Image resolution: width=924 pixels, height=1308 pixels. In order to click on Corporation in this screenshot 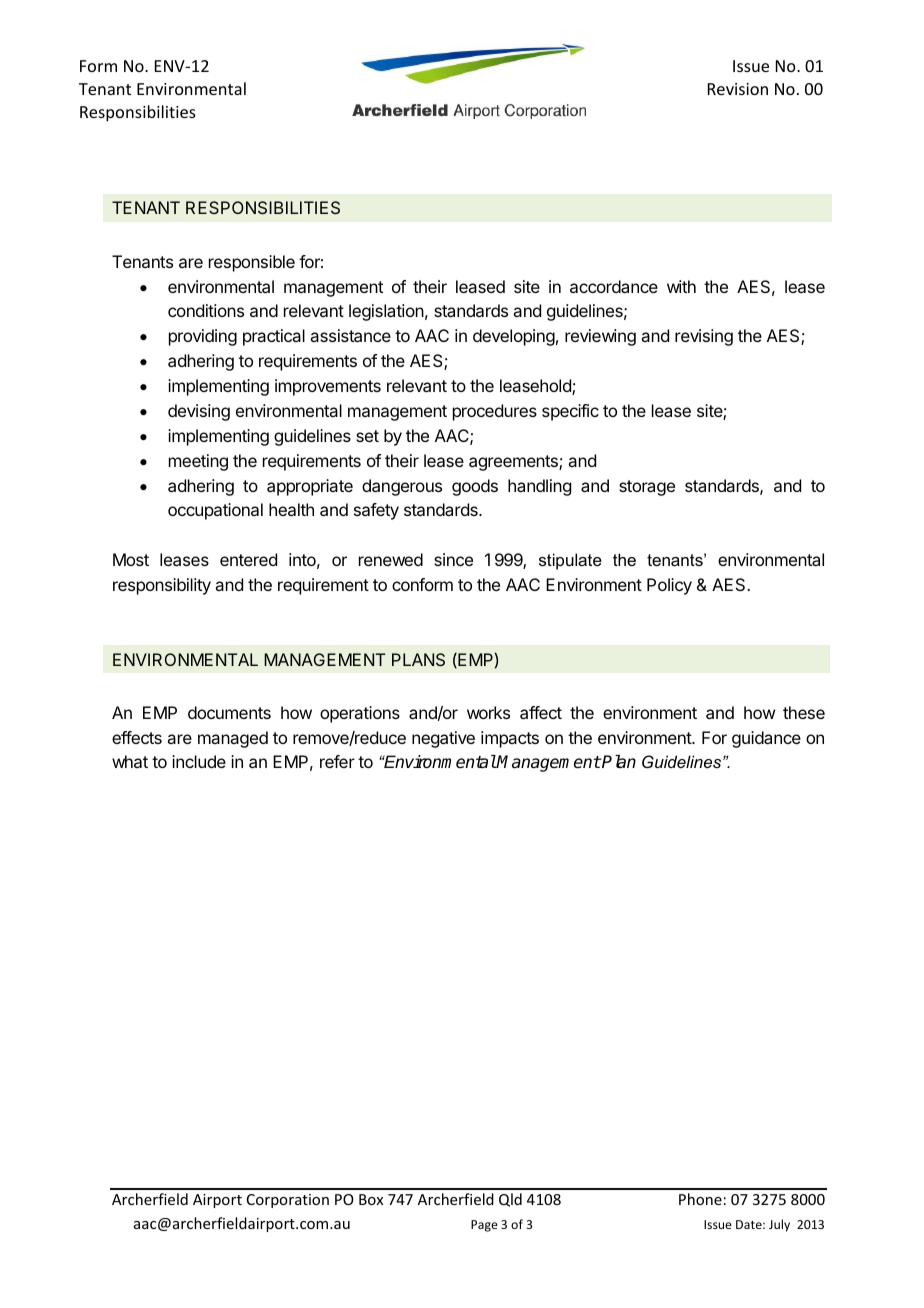, I will do `click(288, 1201)`.
